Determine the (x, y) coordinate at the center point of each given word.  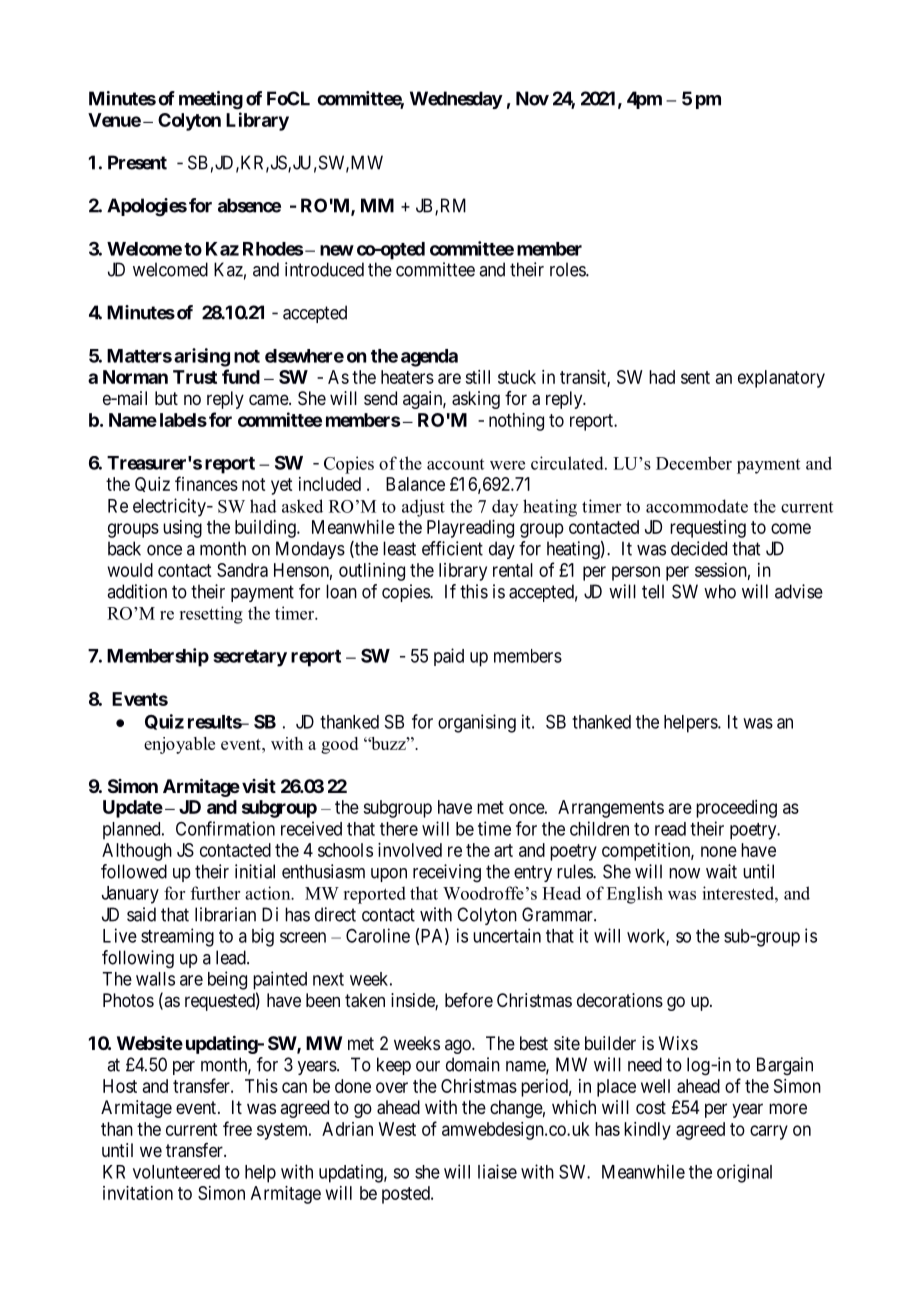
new (337, 250)
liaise (497, 1171)
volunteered (176, 1172)
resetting (211, 615)
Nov (532, 98)
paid (449, 657)
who (720, 591)
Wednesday (456, 100)
